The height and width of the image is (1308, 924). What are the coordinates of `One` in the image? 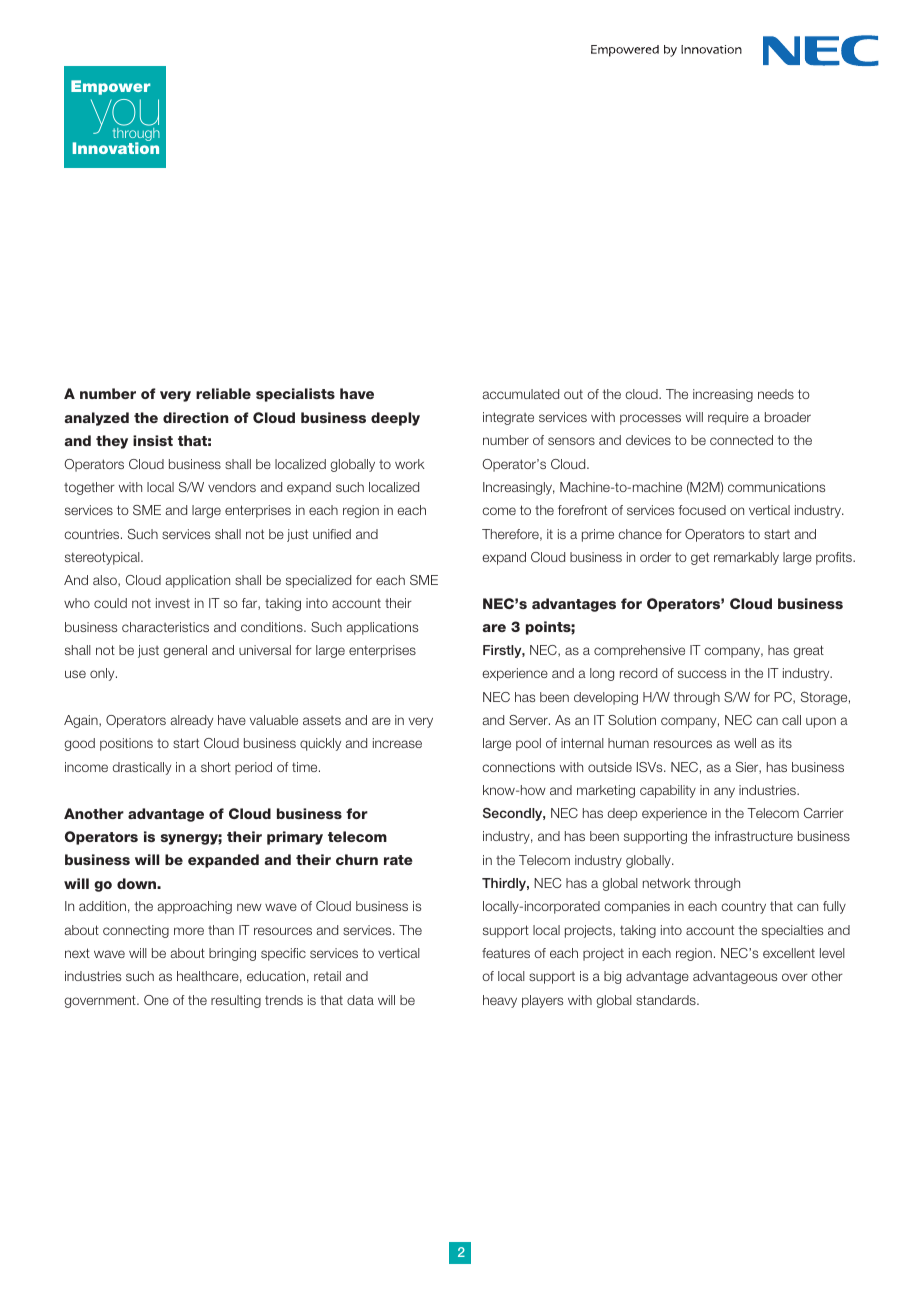 It's located at (156, 1000).
